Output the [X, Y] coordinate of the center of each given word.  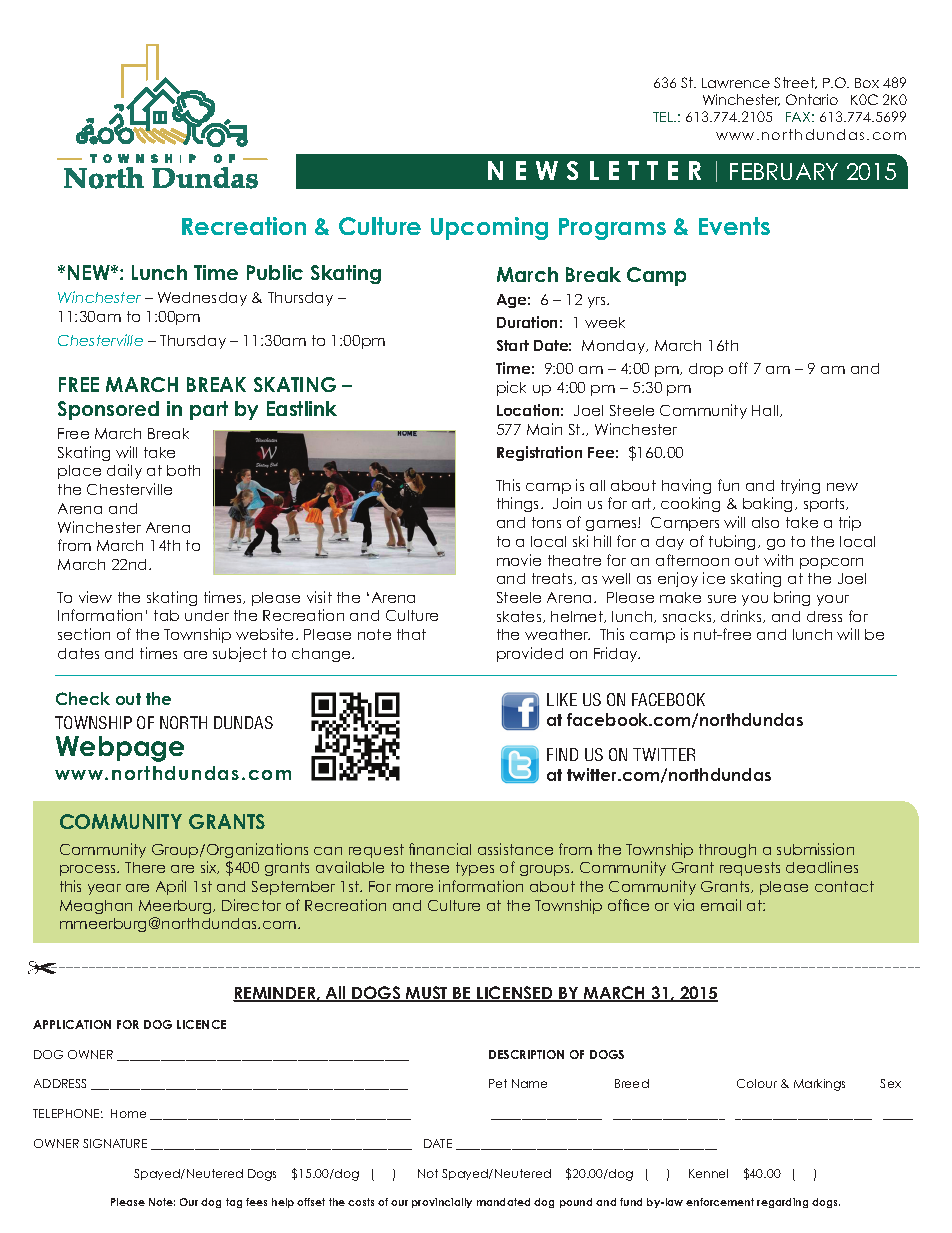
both [183, 470]
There [145, 867]
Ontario [812, 99]
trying [800, 486]
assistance [515, 849]
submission [815, 849]
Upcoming [489, 228]
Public [275, 272]
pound [576, 1203]
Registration [539, 453]
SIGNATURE [115, 1143]
